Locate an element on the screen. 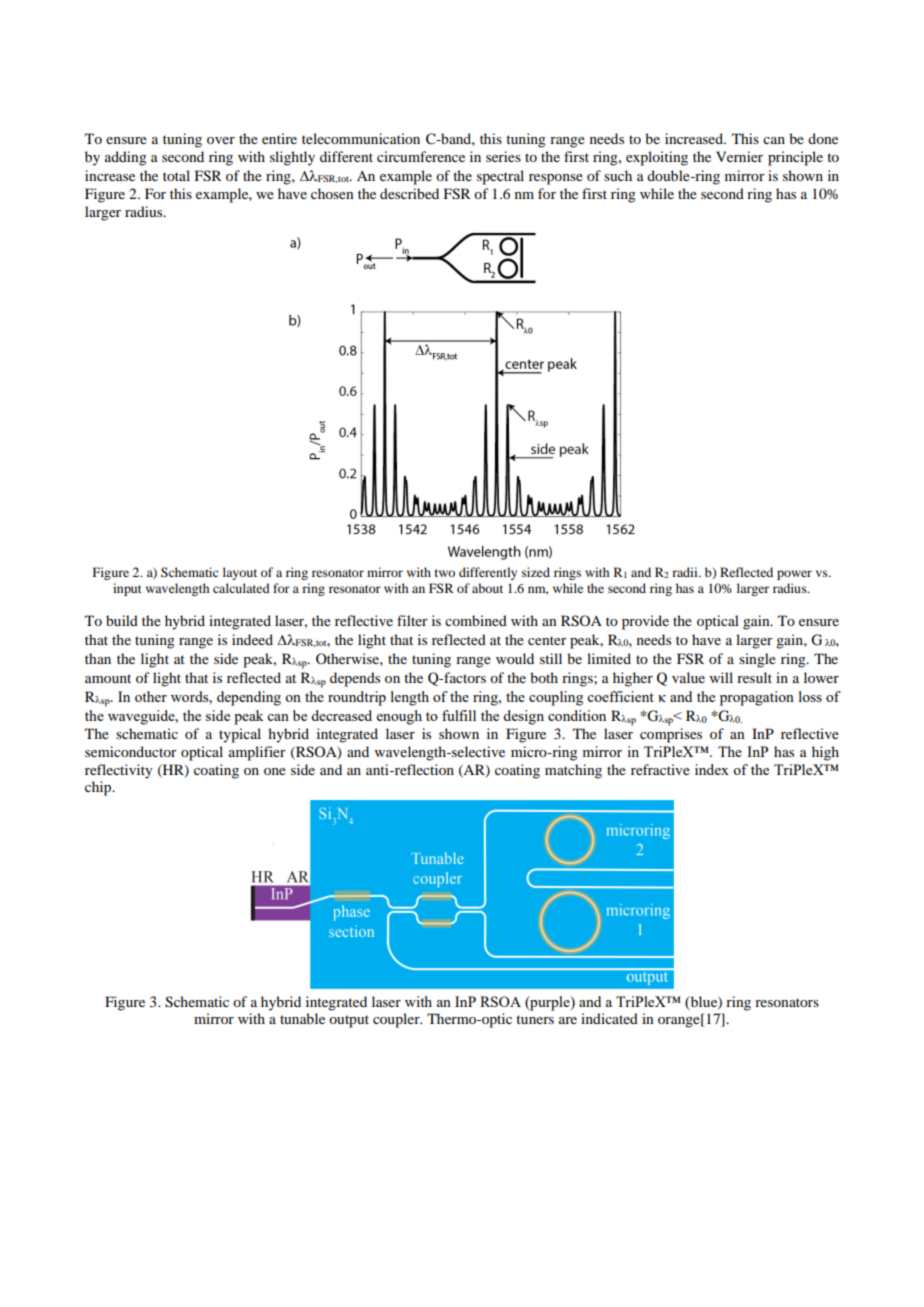 This screenshot has width=924, height=1307. circumference is located at coordinates (421, 156).
